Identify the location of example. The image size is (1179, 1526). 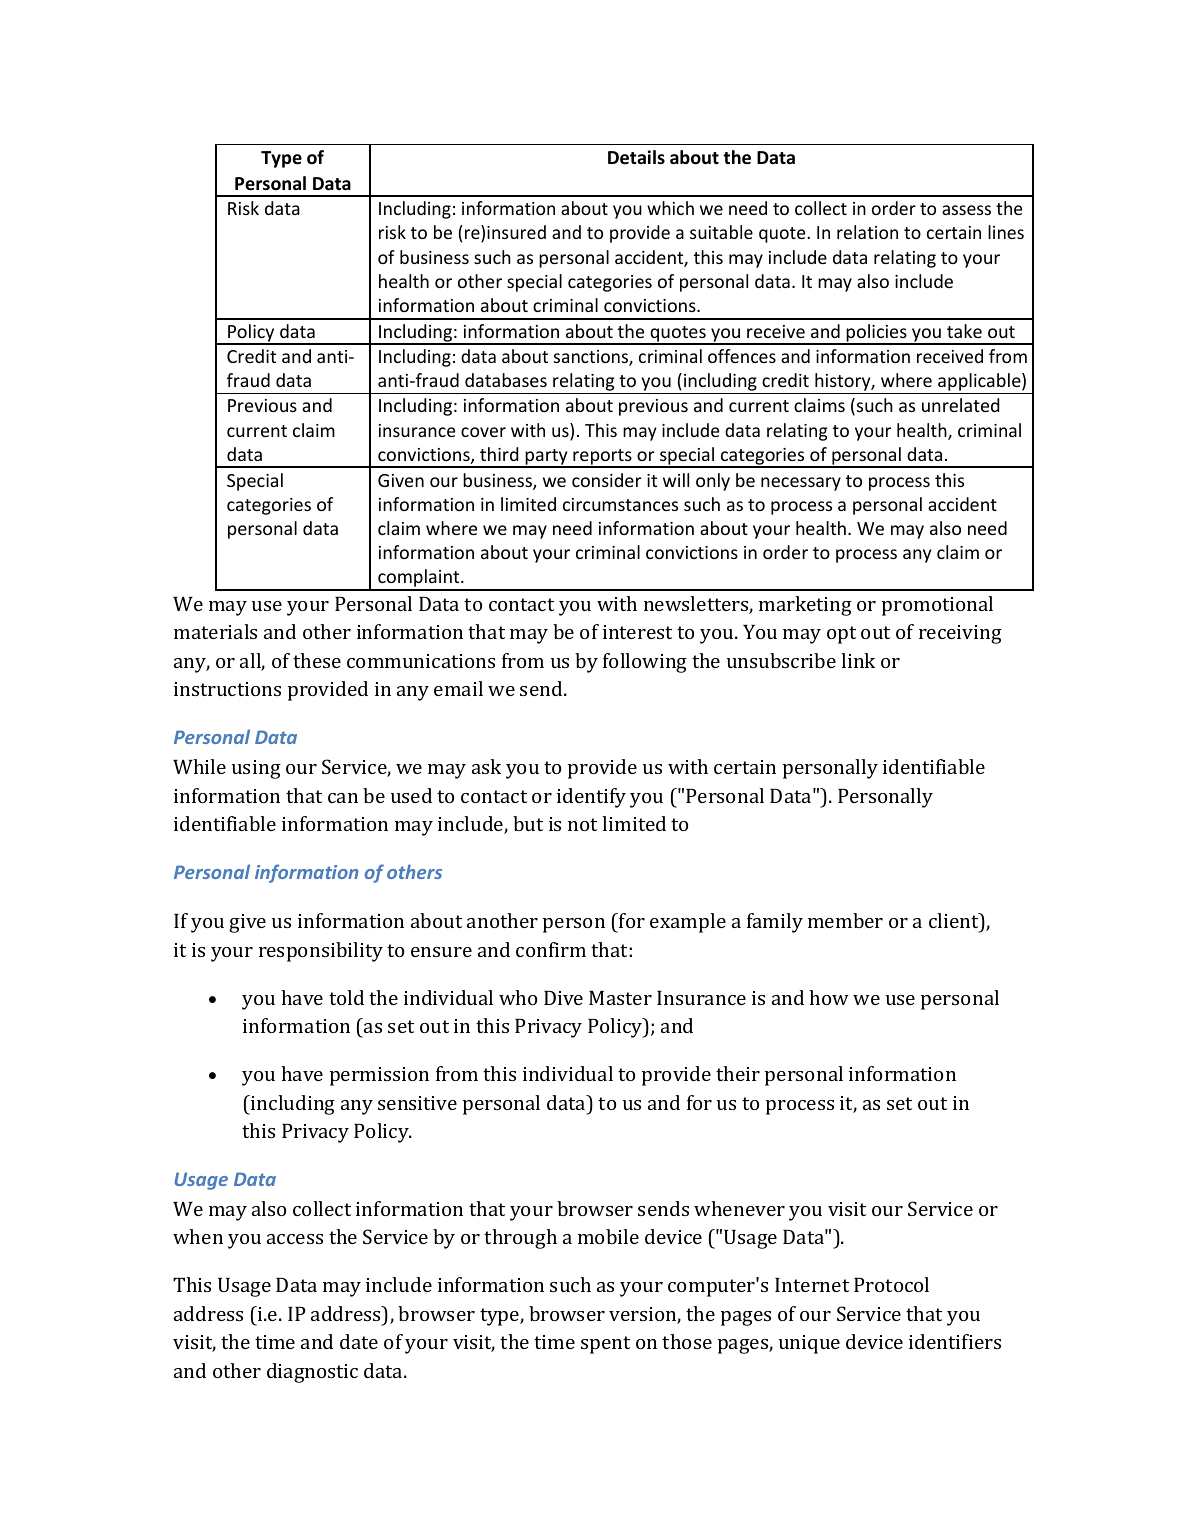
(688, 923).
